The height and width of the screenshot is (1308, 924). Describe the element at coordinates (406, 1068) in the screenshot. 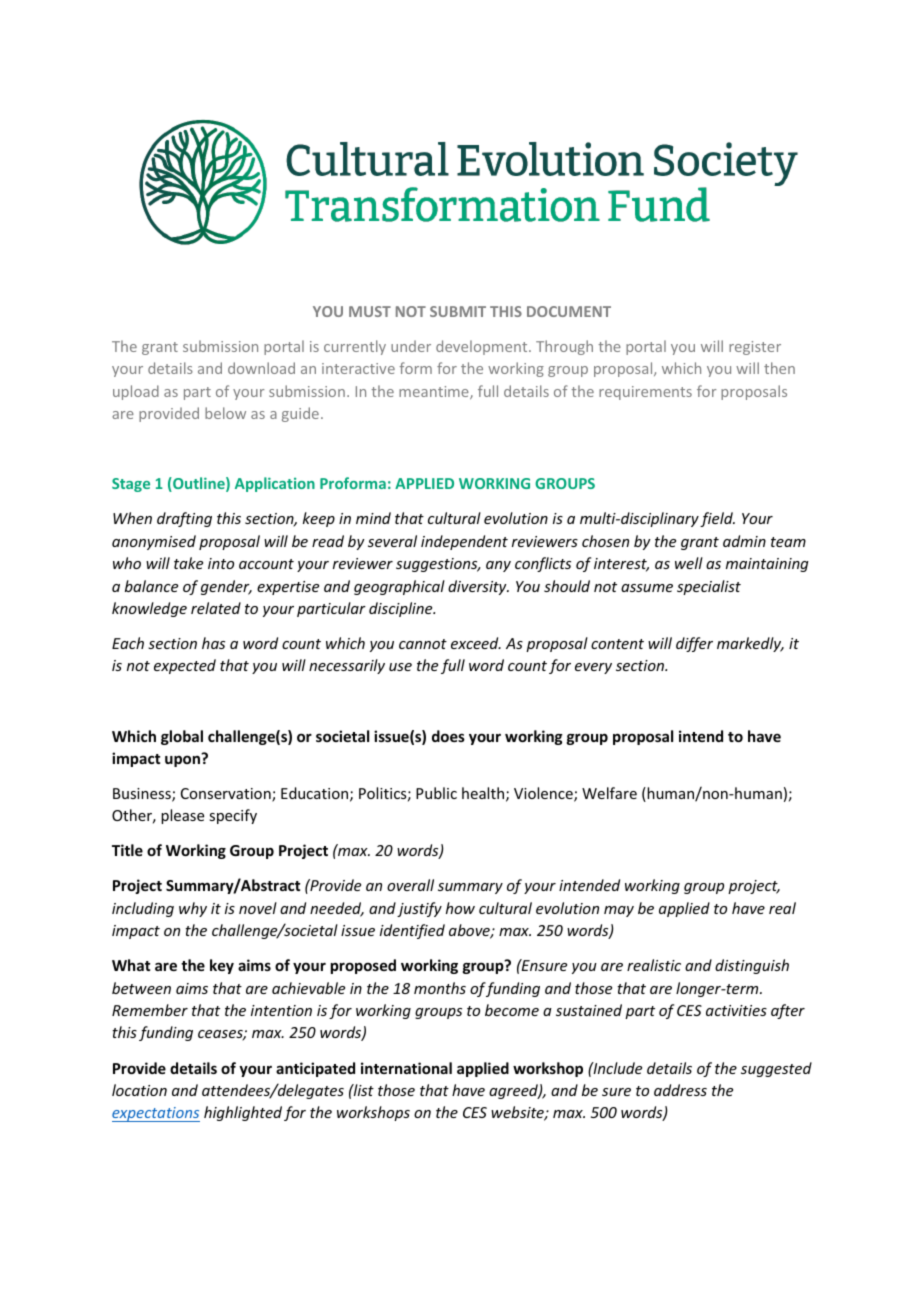

I see `international` at that location.
